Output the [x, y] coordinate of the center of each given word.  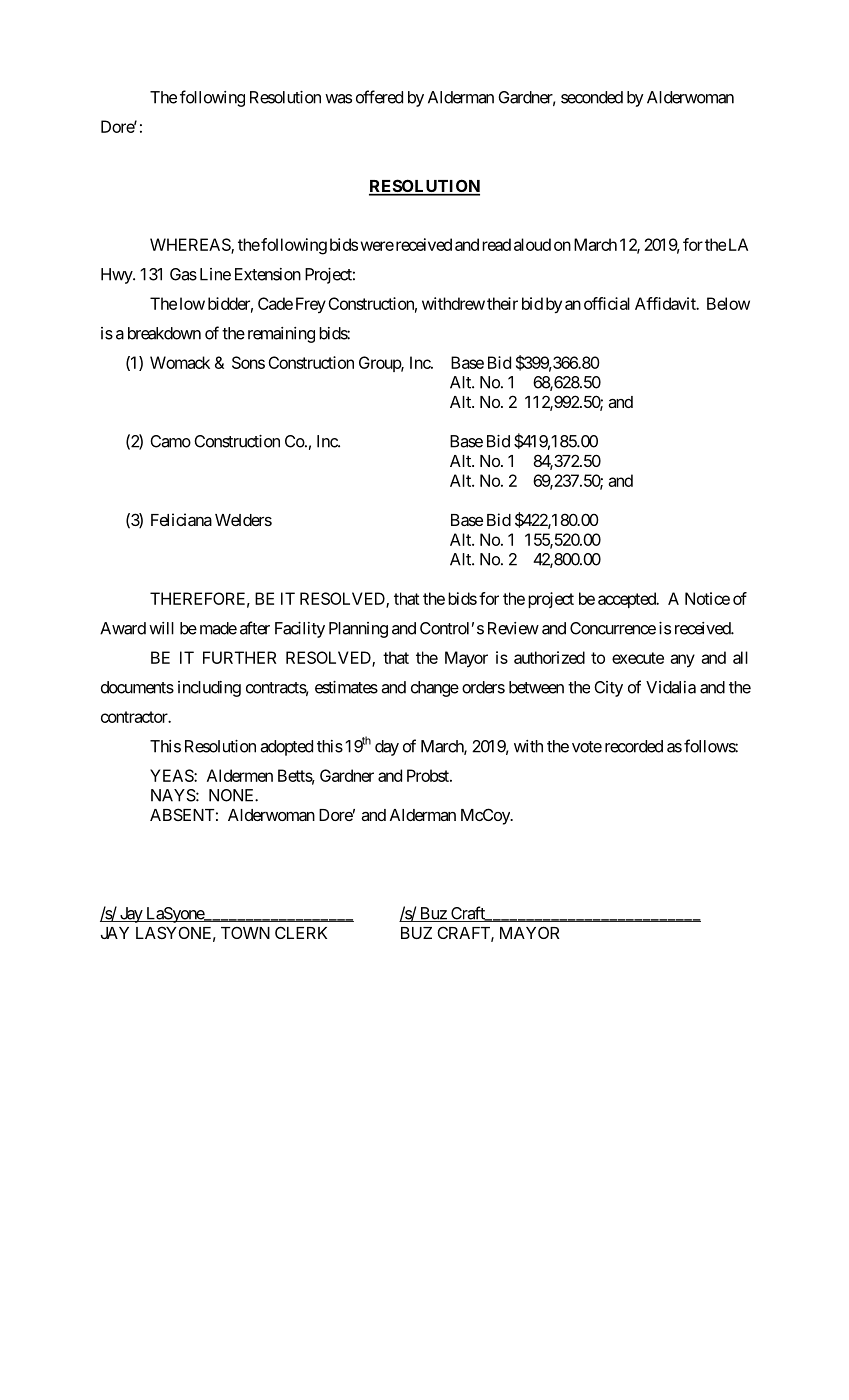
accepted [628, 600]
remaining [281, 335]
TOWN [245, 932]
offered [379, 97]
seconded [592, 97]
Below [728, 303]
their [502, 303]
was [338, 99]
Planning [358, 630]
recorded [634, 746]
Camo [170, 441]
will [161, 628]
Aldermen [240, 775]
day [387, 748]
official [607, 303]
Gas [183, 274]
